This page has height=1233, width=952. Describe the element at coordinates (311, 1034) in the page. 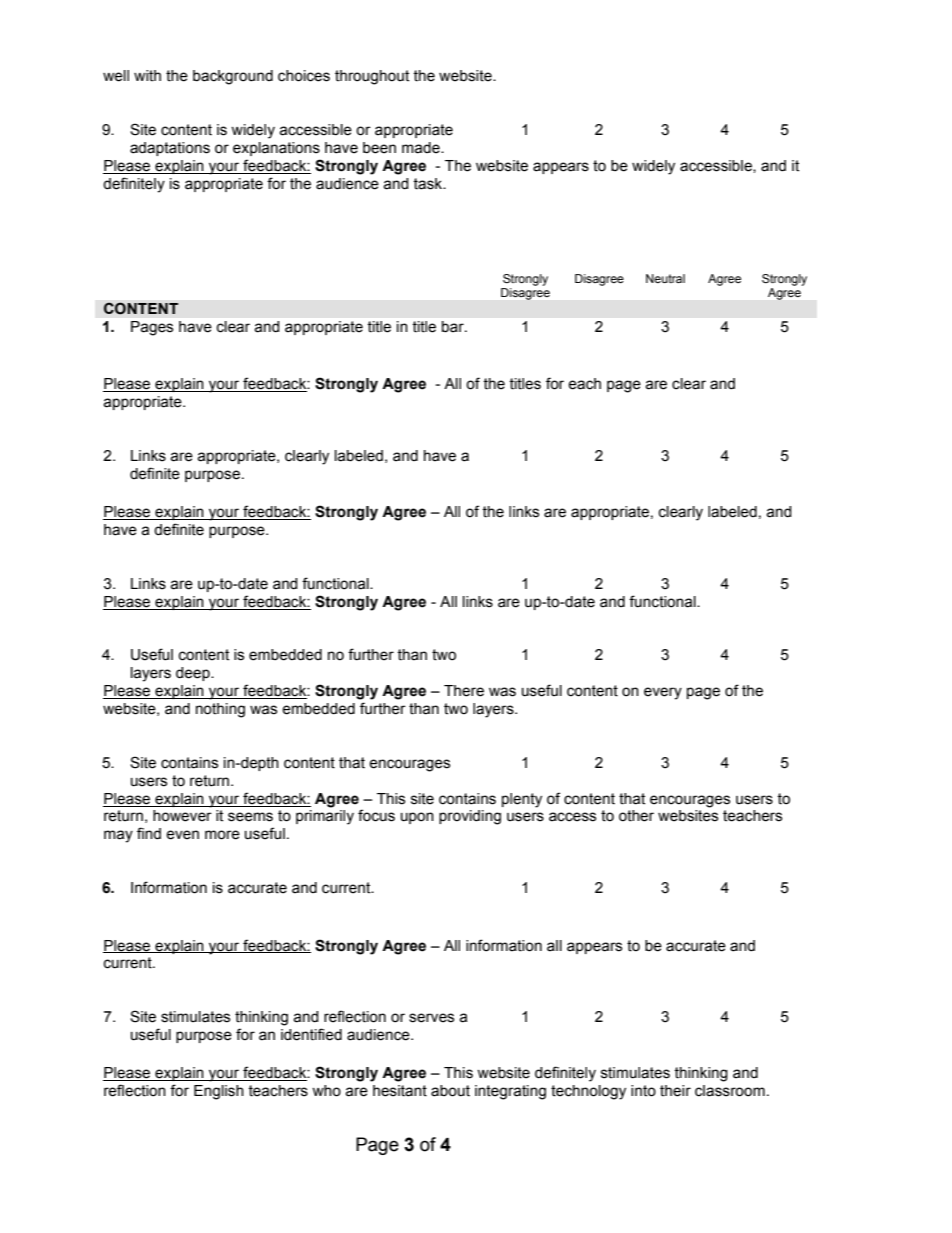

I see `identified` at that location.
